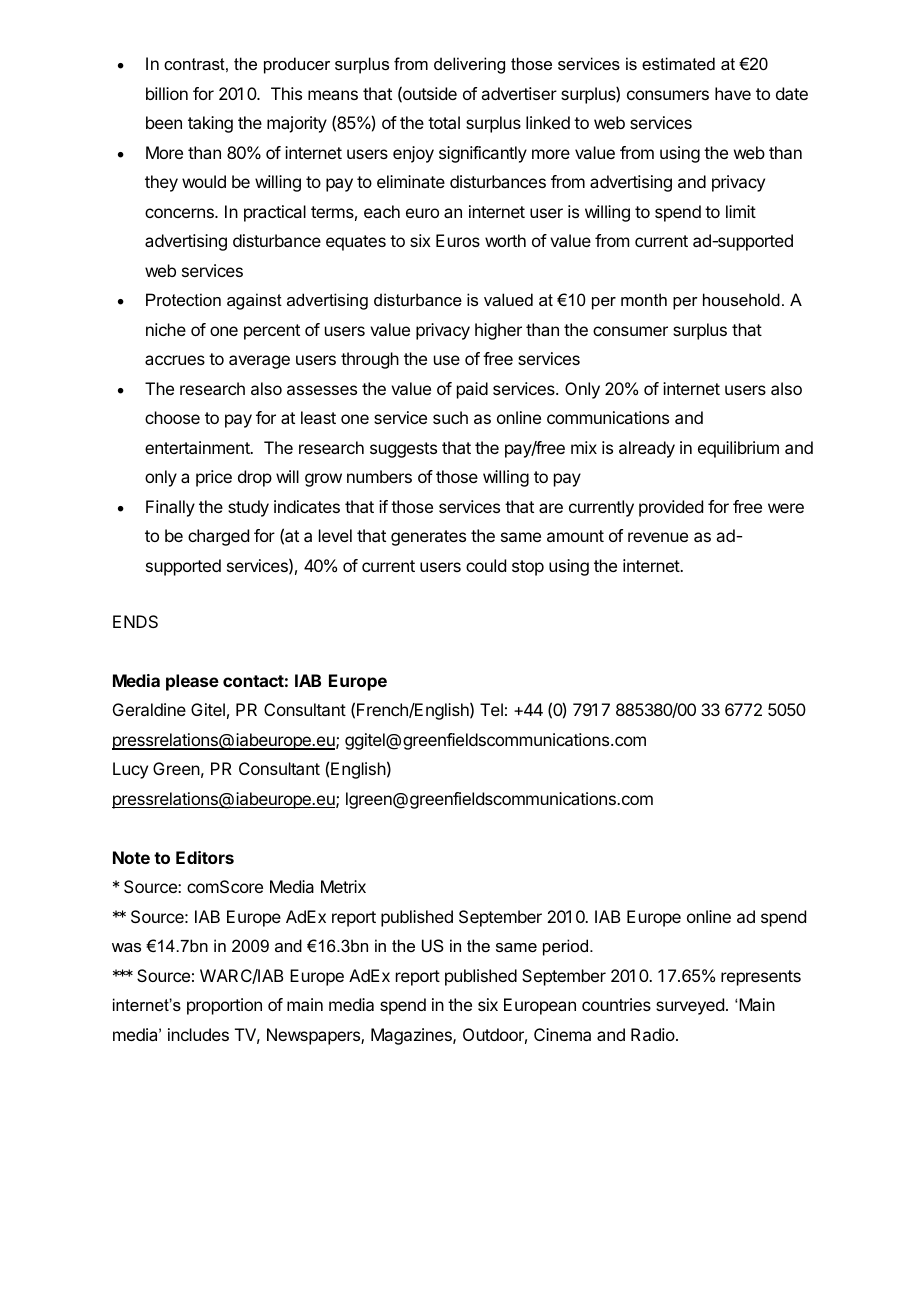 This screenshot has height=1308, width=924. What do you see at coordinates (224, 1006) in the screenshot?
I see `proportion` at bounding box center [224, 1006].
